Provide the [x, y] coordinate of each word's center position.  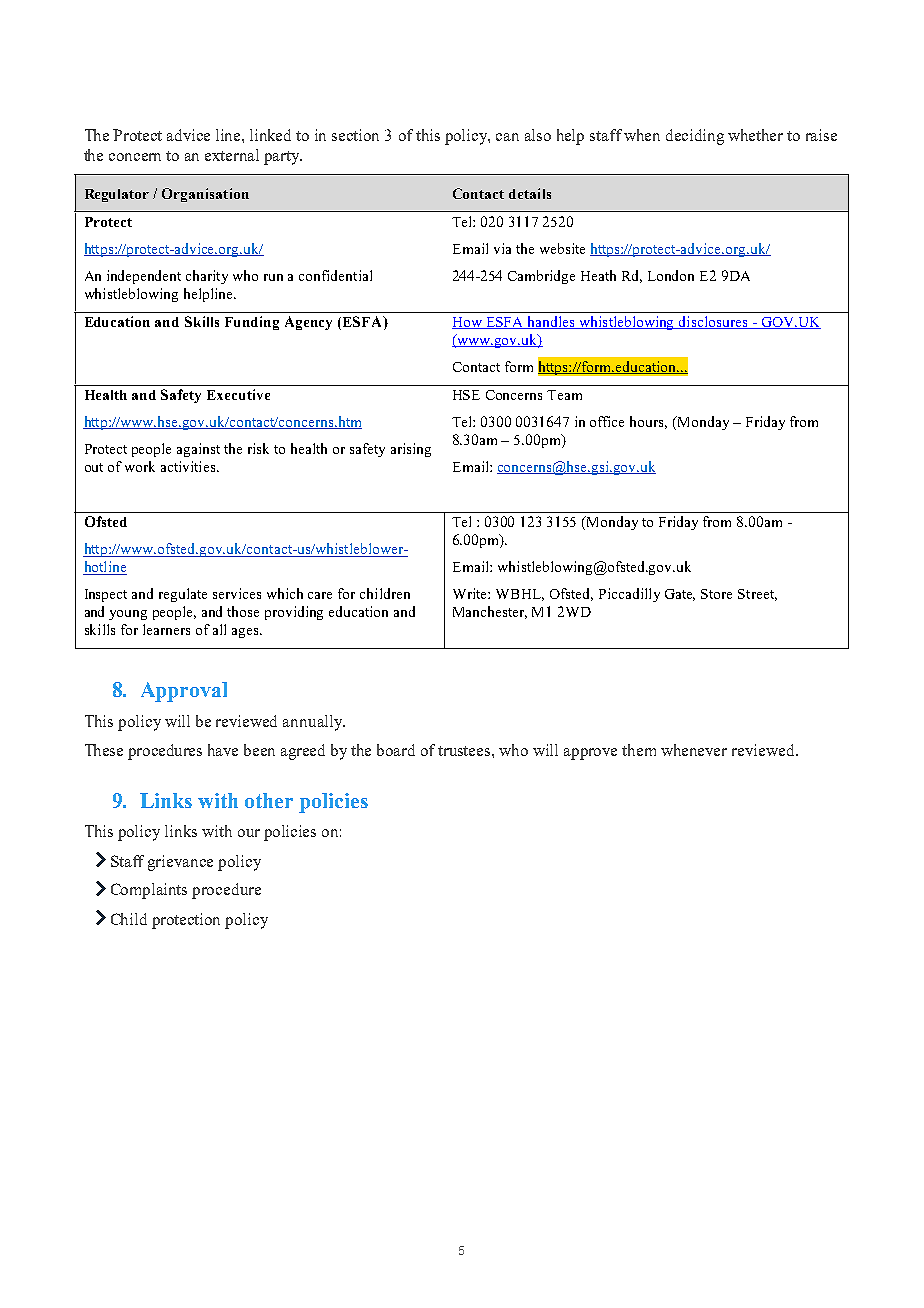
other [269, 800]
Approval [184, 692]
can [507, 137]
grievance [180, 863]
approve [590, 754]
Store [716, 594]
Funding [252, 323]
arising [411, 450]
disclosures [713, 322]
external [232, 155]
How [468, 323]
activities [189, 466]
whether [755, 135]
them [639, 750]
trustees [465, 751]
